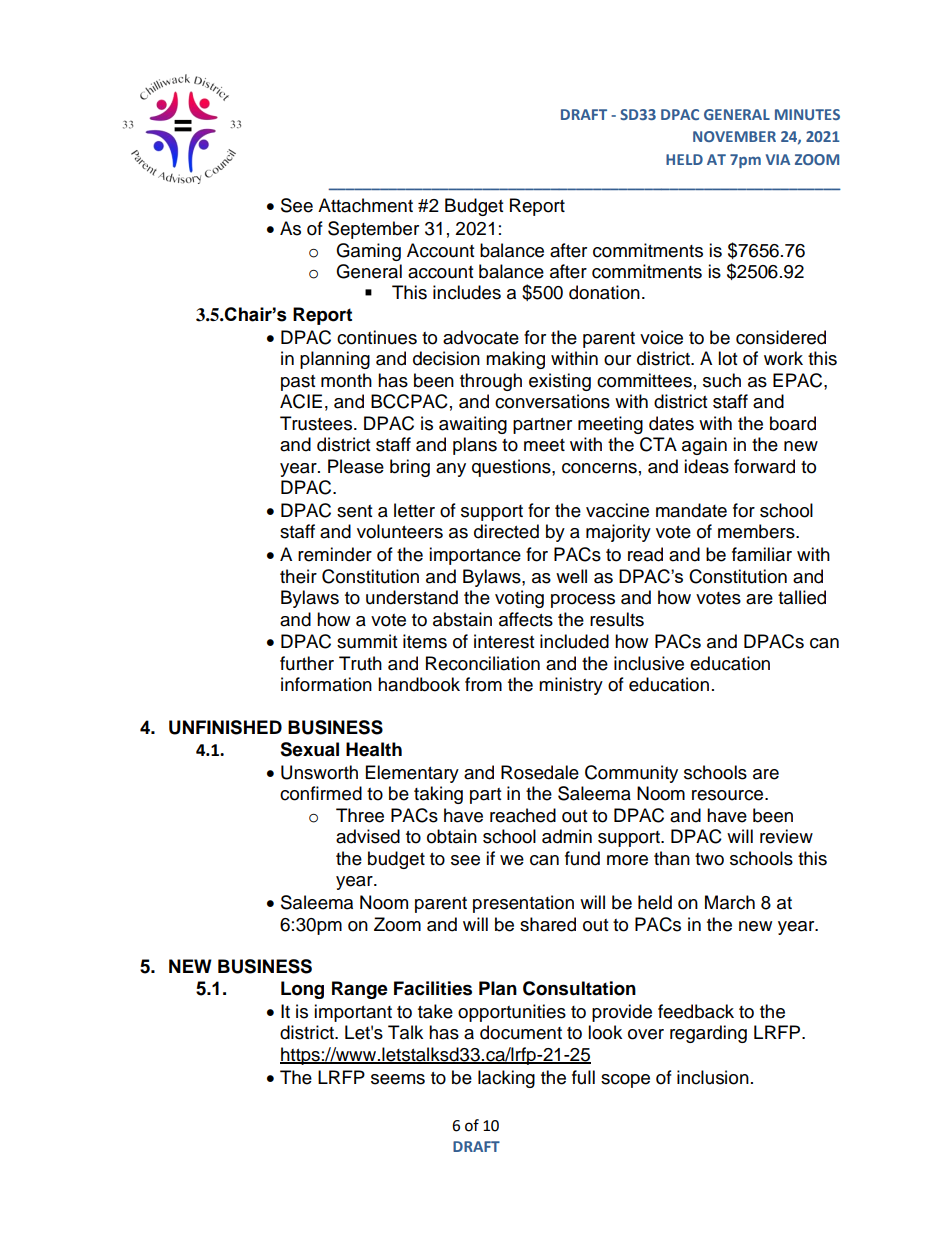 The height and width of the screenshot is (1233, 952). Describe the element at coordinates (762, 554) in the screenshot. I see `familiar` at that location.
